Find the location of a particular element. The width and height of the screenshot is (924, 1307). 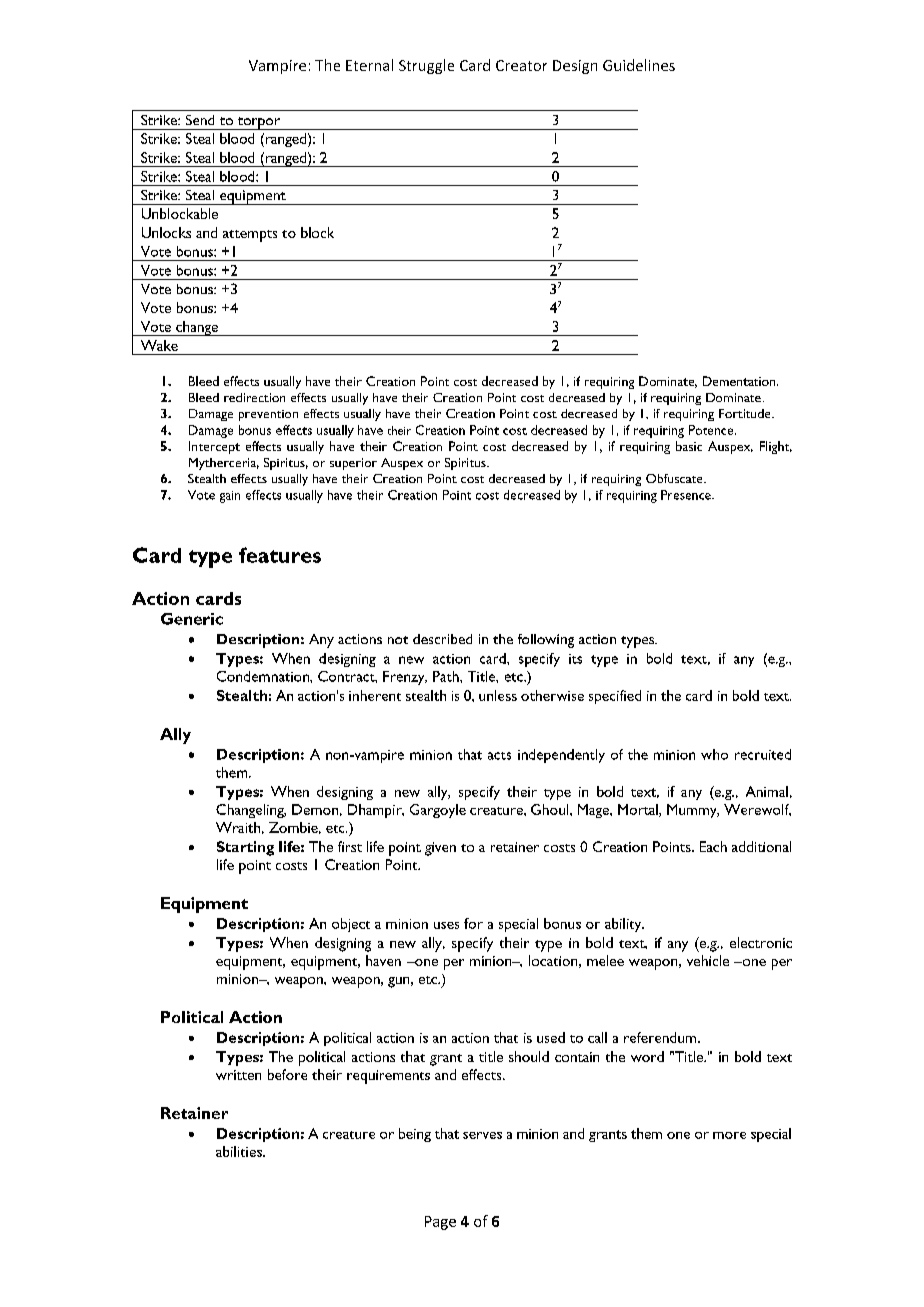

superior is located at coordinates (353, 464).
